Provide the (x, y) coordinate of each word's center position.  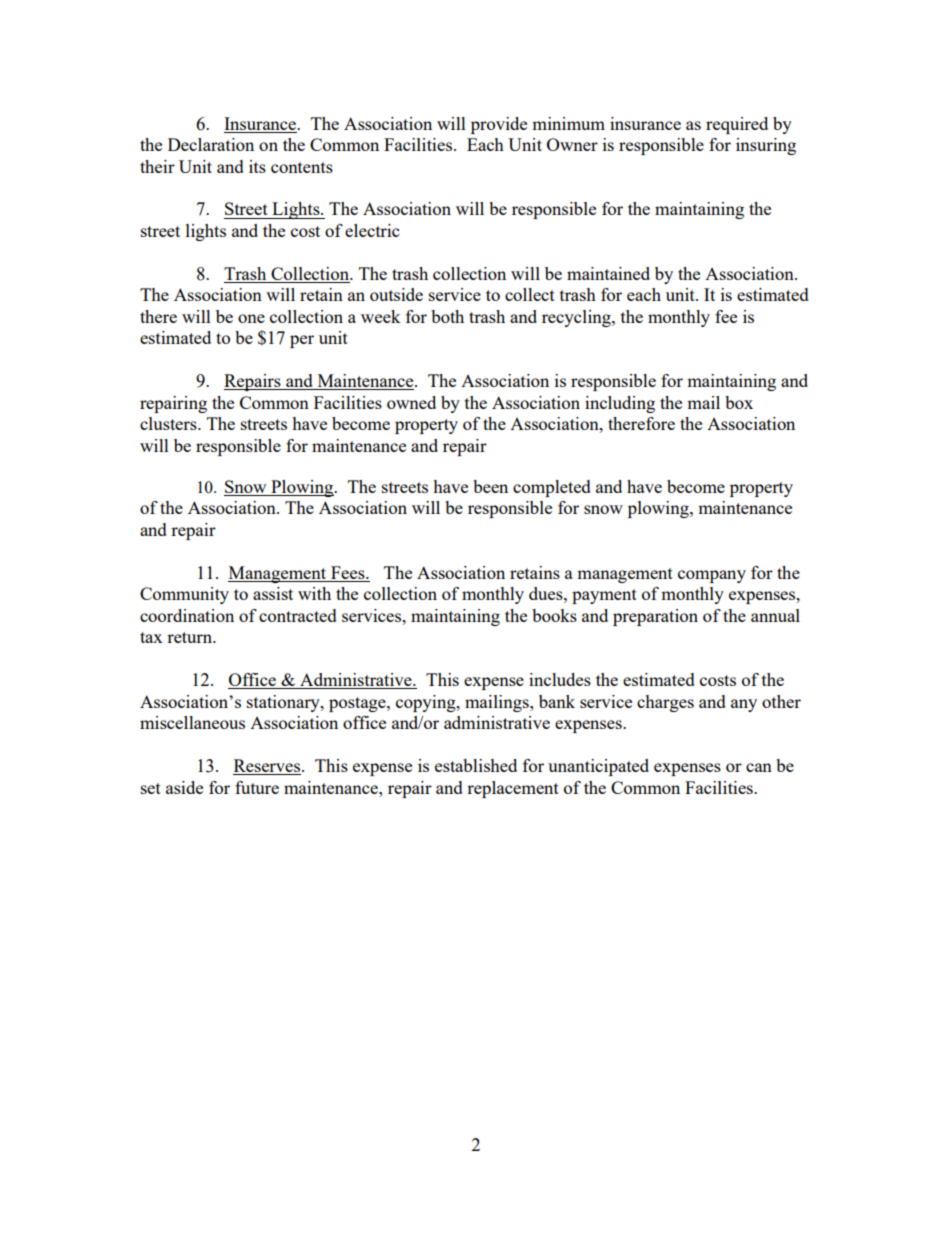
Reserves (268, 767)
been (490, 486)
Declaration (211, 144)
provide (499, 125)
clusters (169, 423)
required (737, 125)
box (739, 402)
